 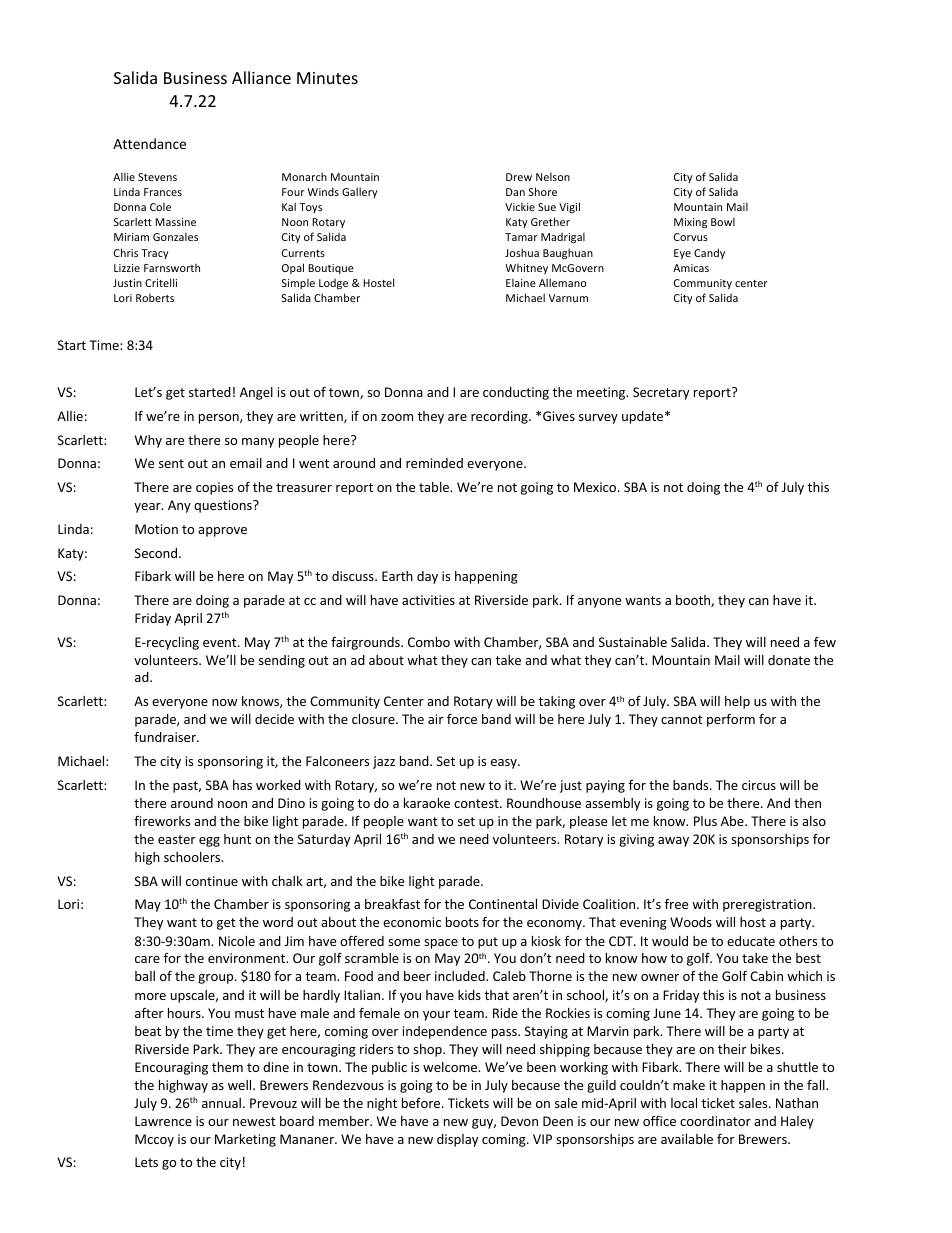 What do you see at coordinates (261, 77) in the image?
I see `Alliance` at bounding box center [261, 77].
